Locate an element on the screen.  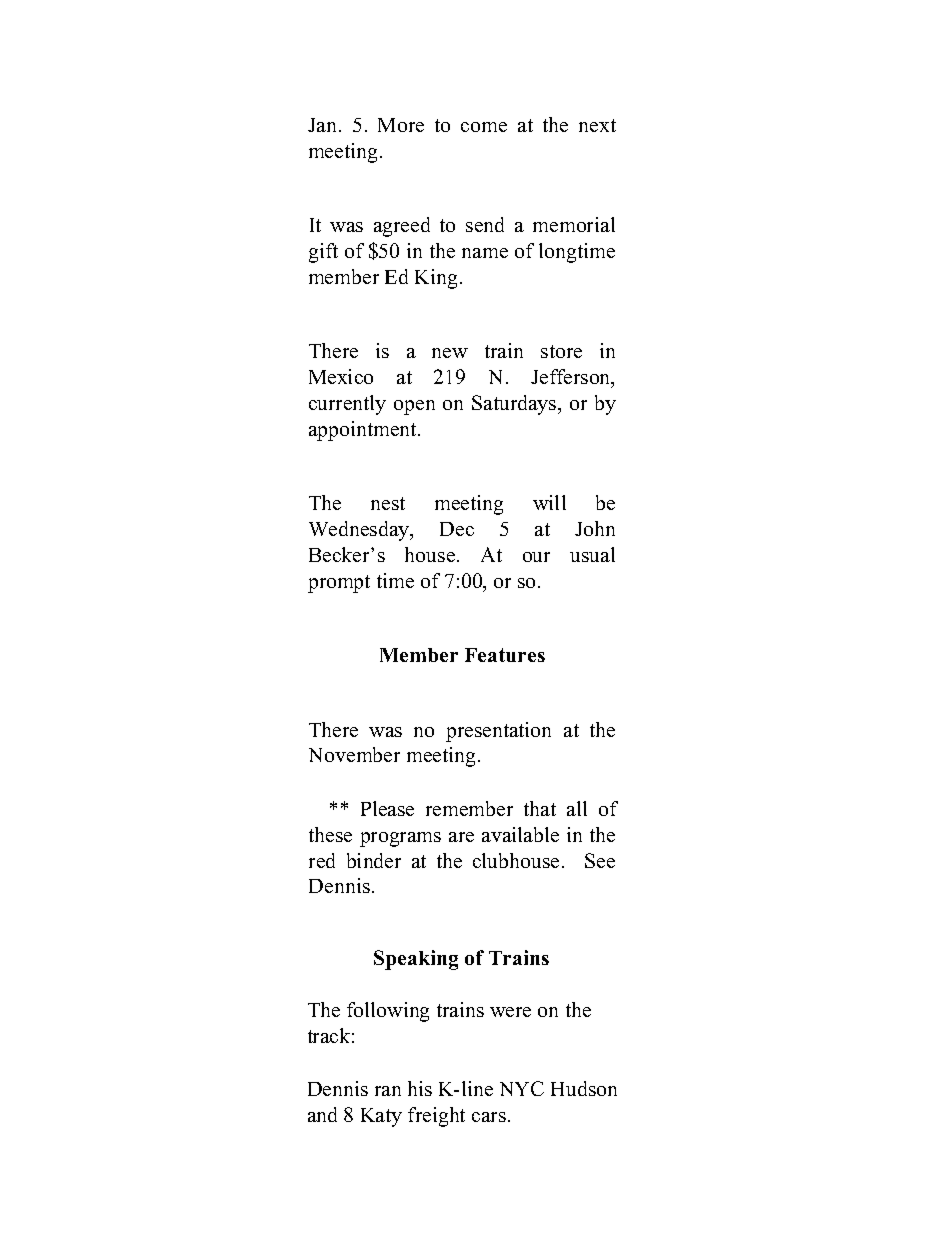
Hudson is located at coordinates (584, 1088).
